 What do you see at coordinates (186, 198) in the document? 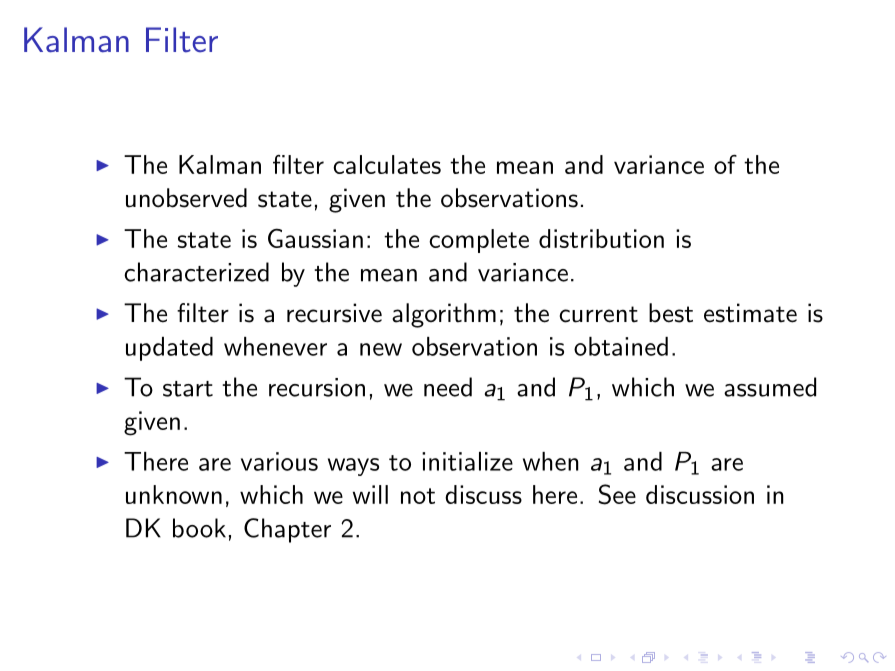
I see `unobserved` at bounding box center [186, 198].
